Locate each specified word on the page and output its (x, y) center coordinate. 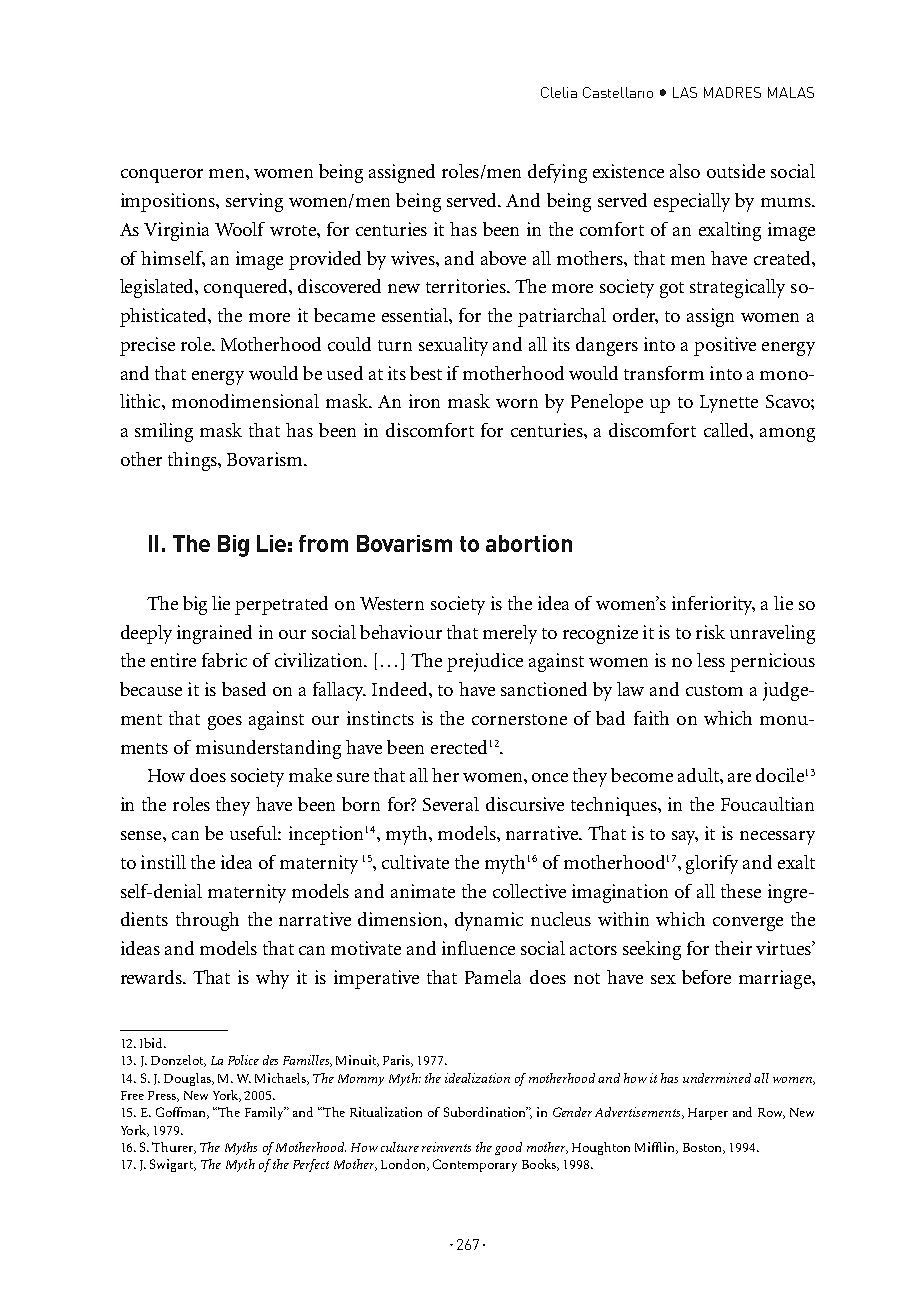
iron (424, 401)
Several (451, 804)
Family (265, 1113)
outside (736, 171)
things (193, 461)
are (739, 777)
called (727, 430)
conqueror (162, 176)
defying (557, 173)
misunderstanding (268, 749)
